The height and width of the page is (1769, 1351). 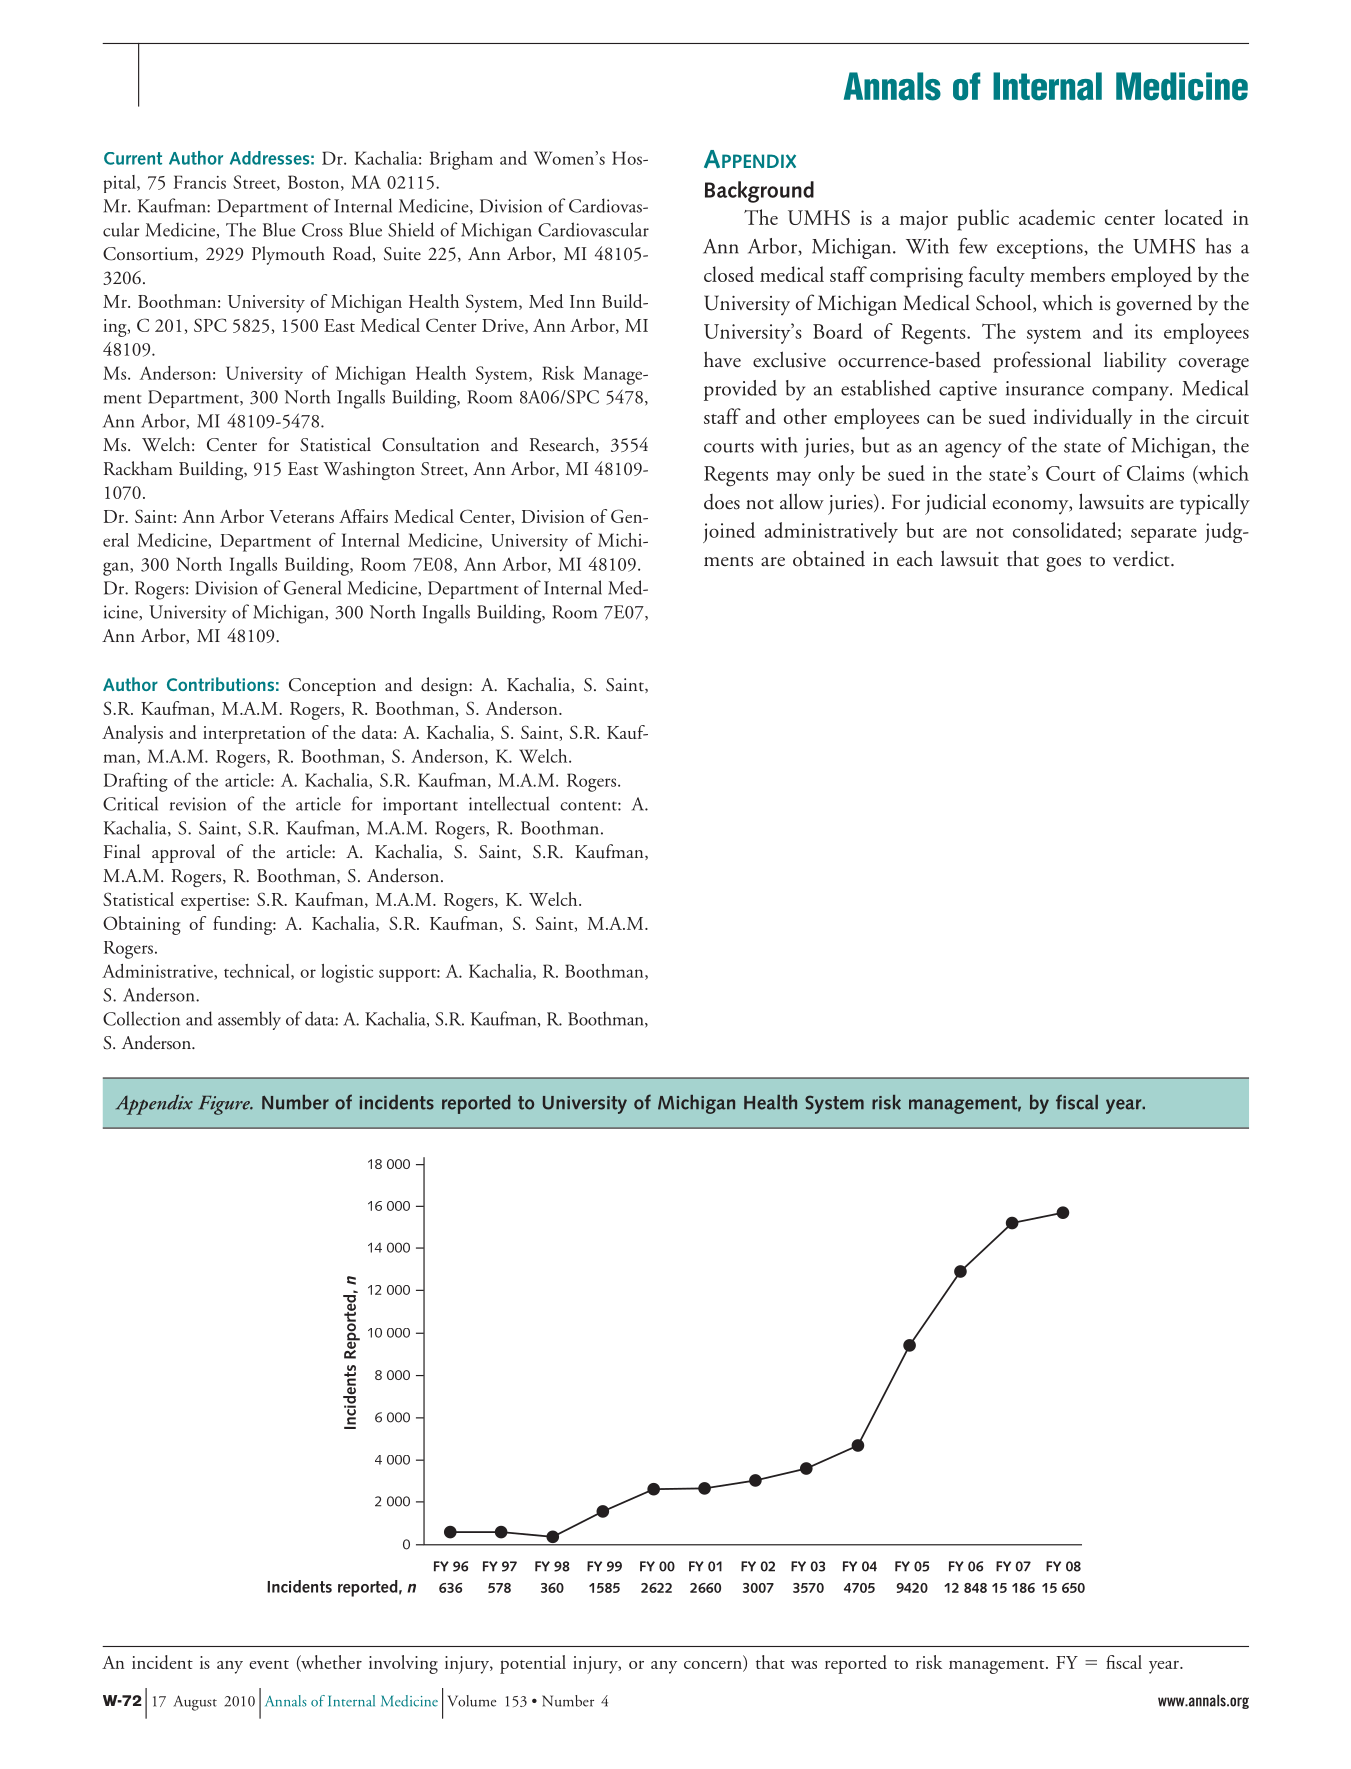 I want to click on event, so click(x=269, y=1664).
